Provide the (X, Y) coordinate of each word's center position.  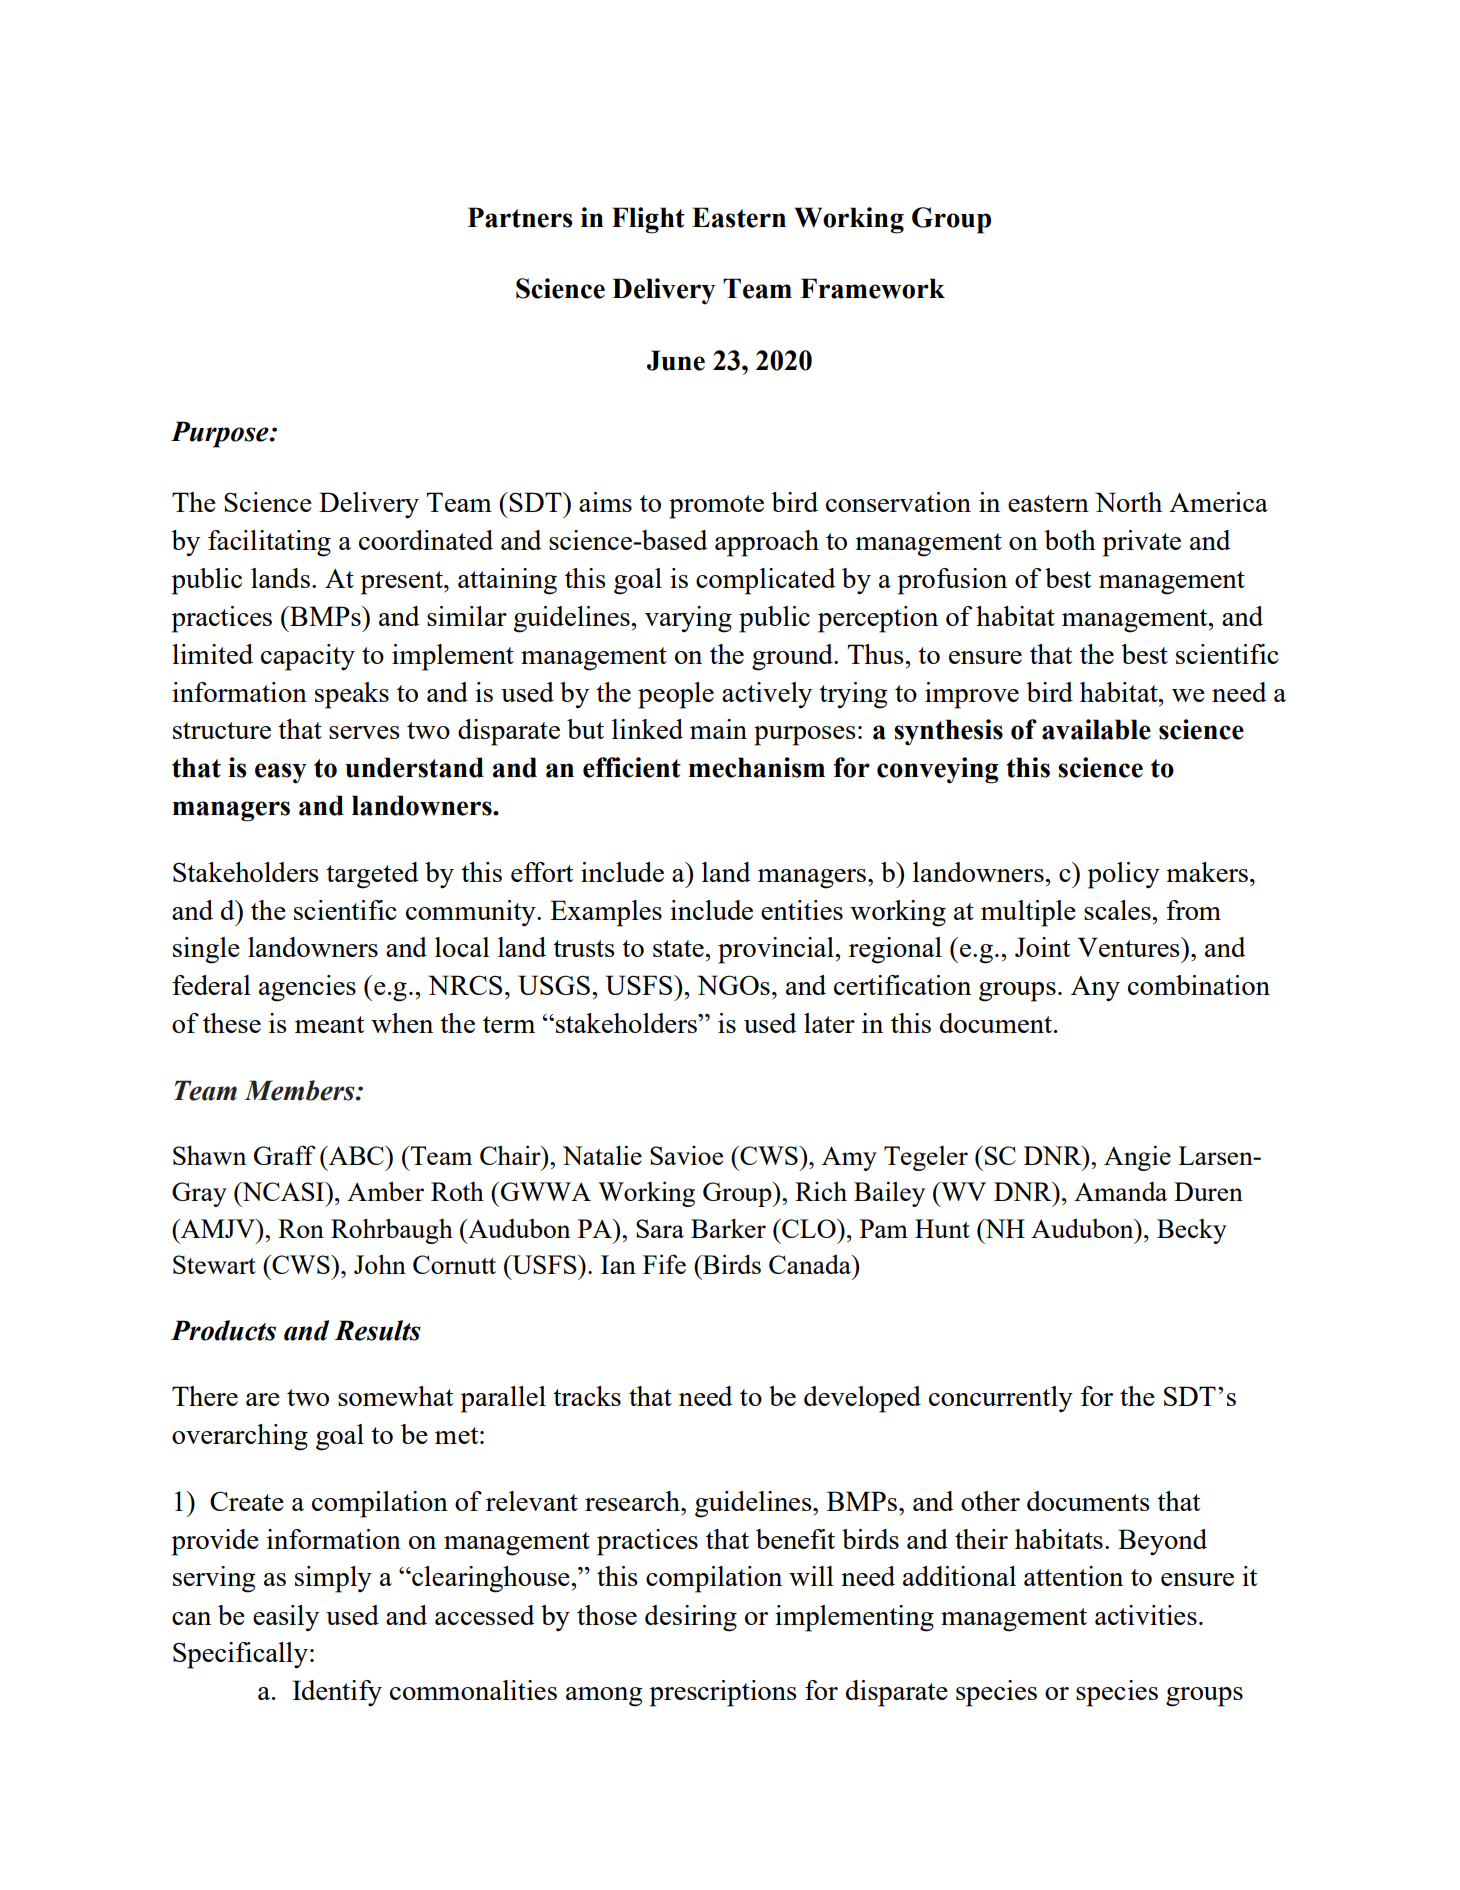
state (679, 948)
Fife (664, 1264)
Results (377, 1330)
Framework (872, 288)
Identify (337, 1693)
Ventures (1129, 947)
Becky (1192, 1231)
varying (688, 619)
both (1070, 540)
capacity (308, 657)
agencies (307, 988)
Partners (520, 217)
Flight (648, 220)
